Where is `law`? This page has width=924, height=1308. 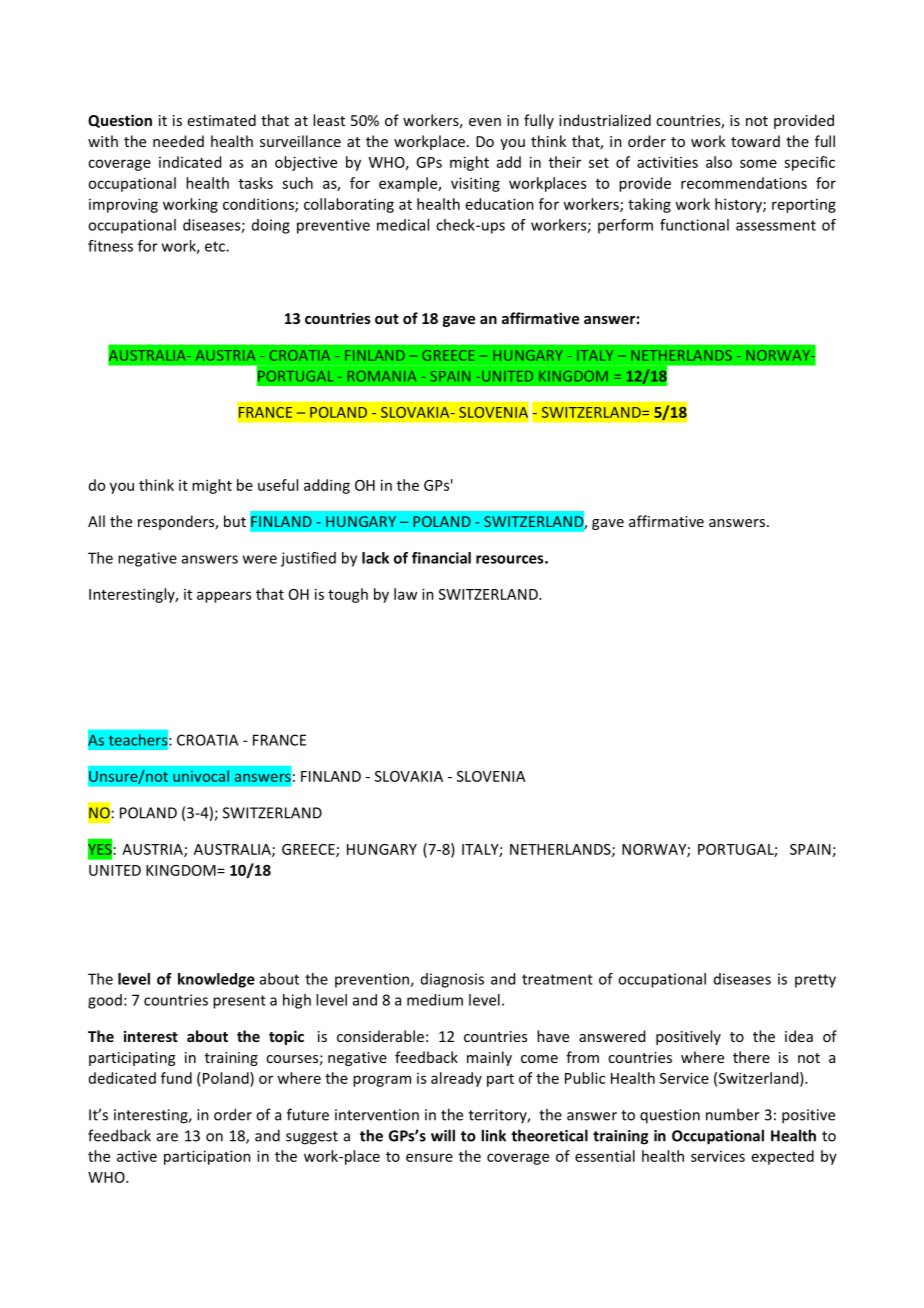
law is located at coordinates (405, 594).
